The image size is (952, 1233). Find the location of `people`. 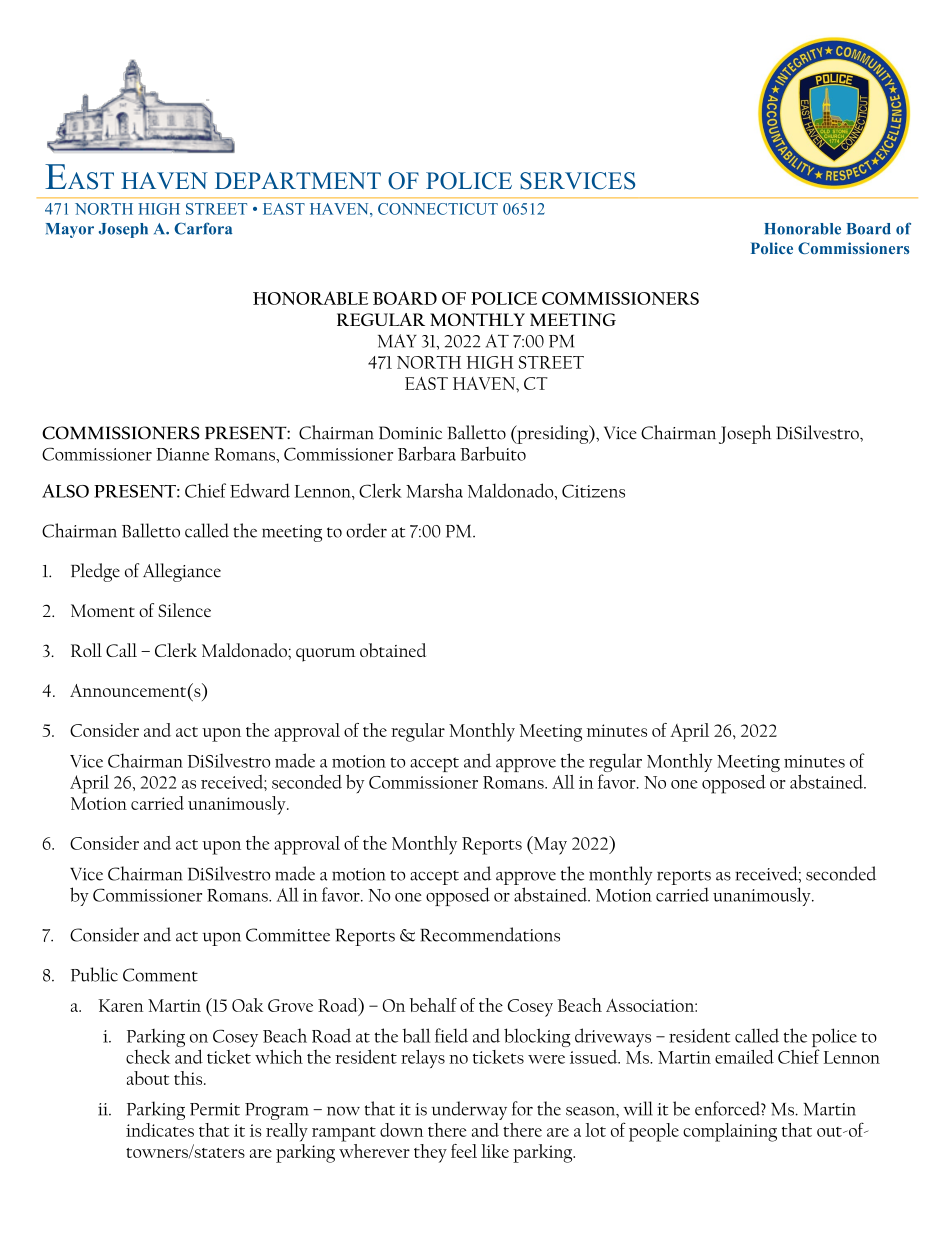

people is located at coordinates (654, 1132).
